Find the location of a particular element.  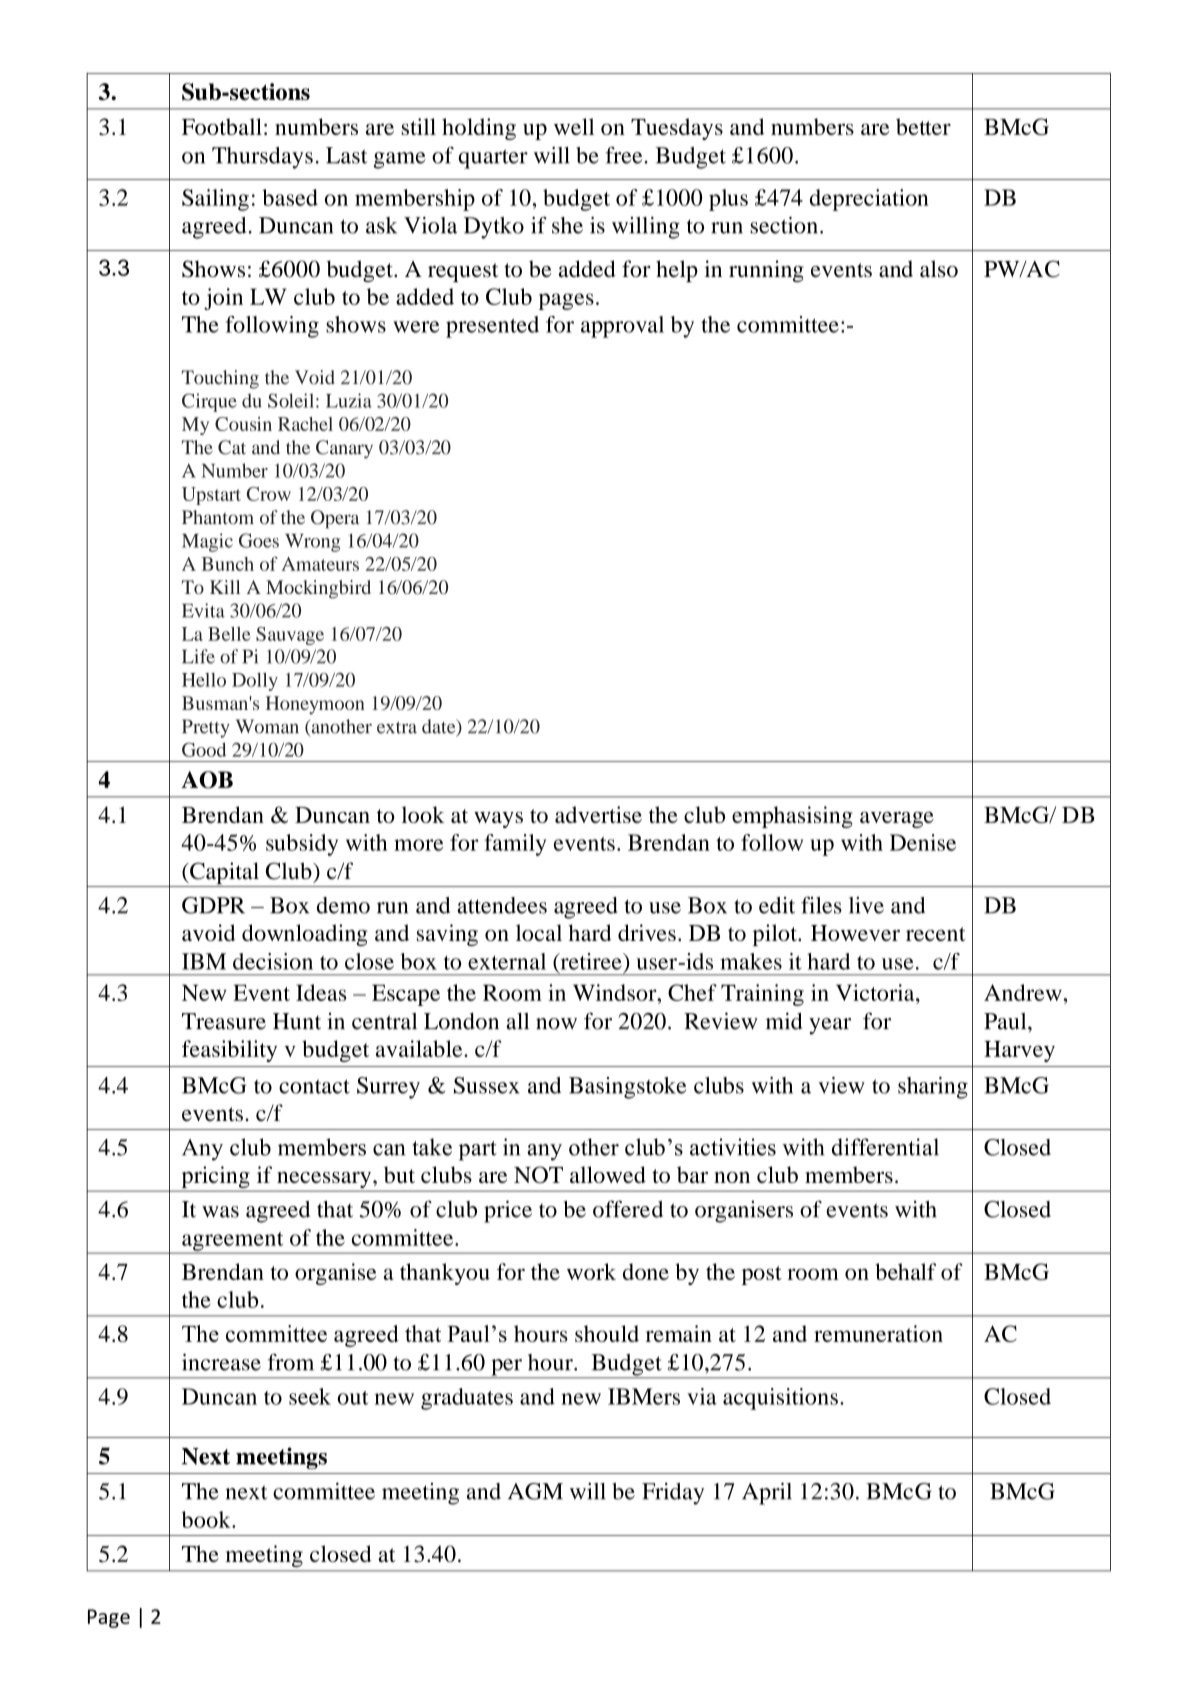

subsidy is located at coordinates (302, 845).
